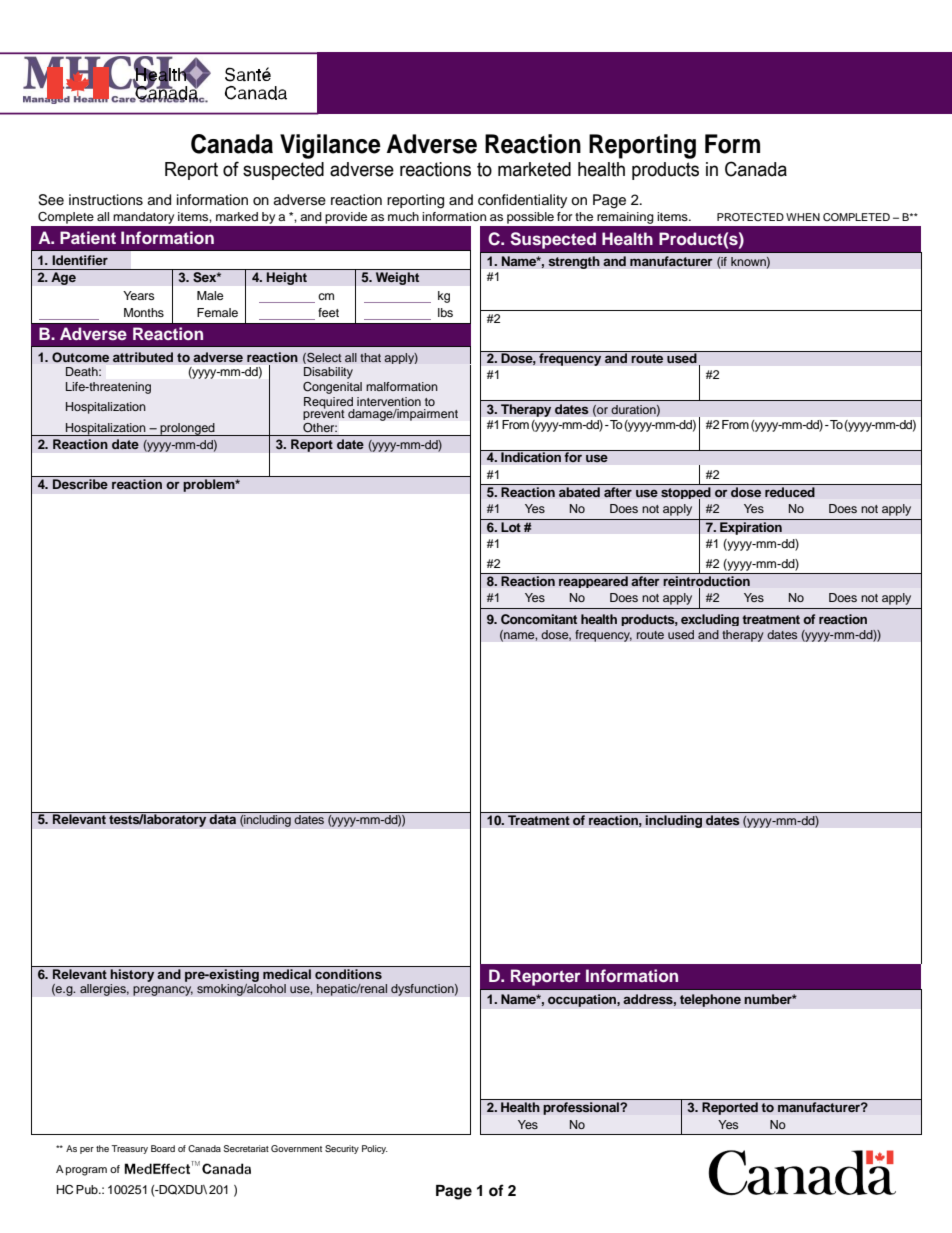  Describe the element at coordinates (375, 1149) in the screenshot. I see `Policy` at that location.
